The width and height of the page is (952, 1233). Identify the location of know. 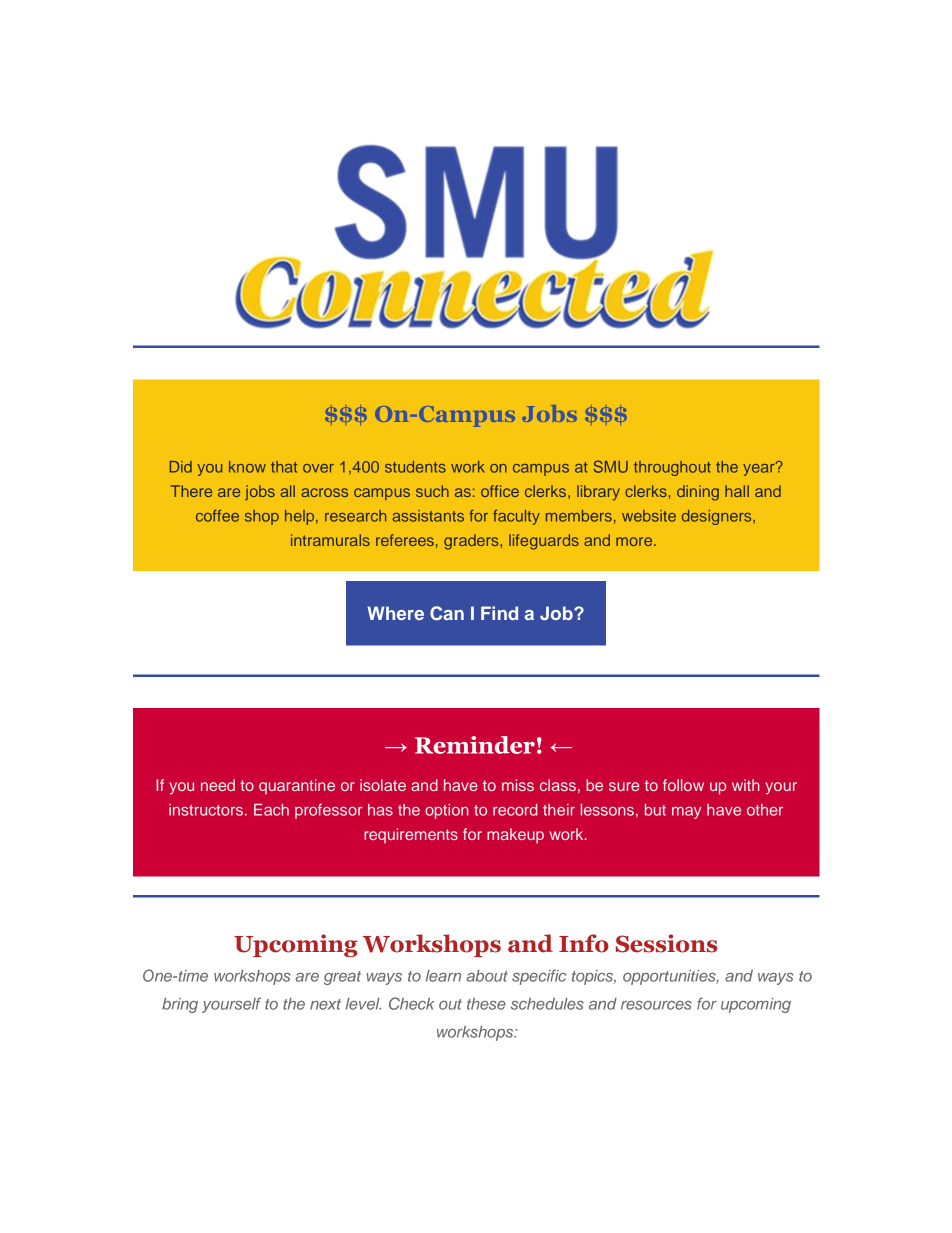
(247, 467).
